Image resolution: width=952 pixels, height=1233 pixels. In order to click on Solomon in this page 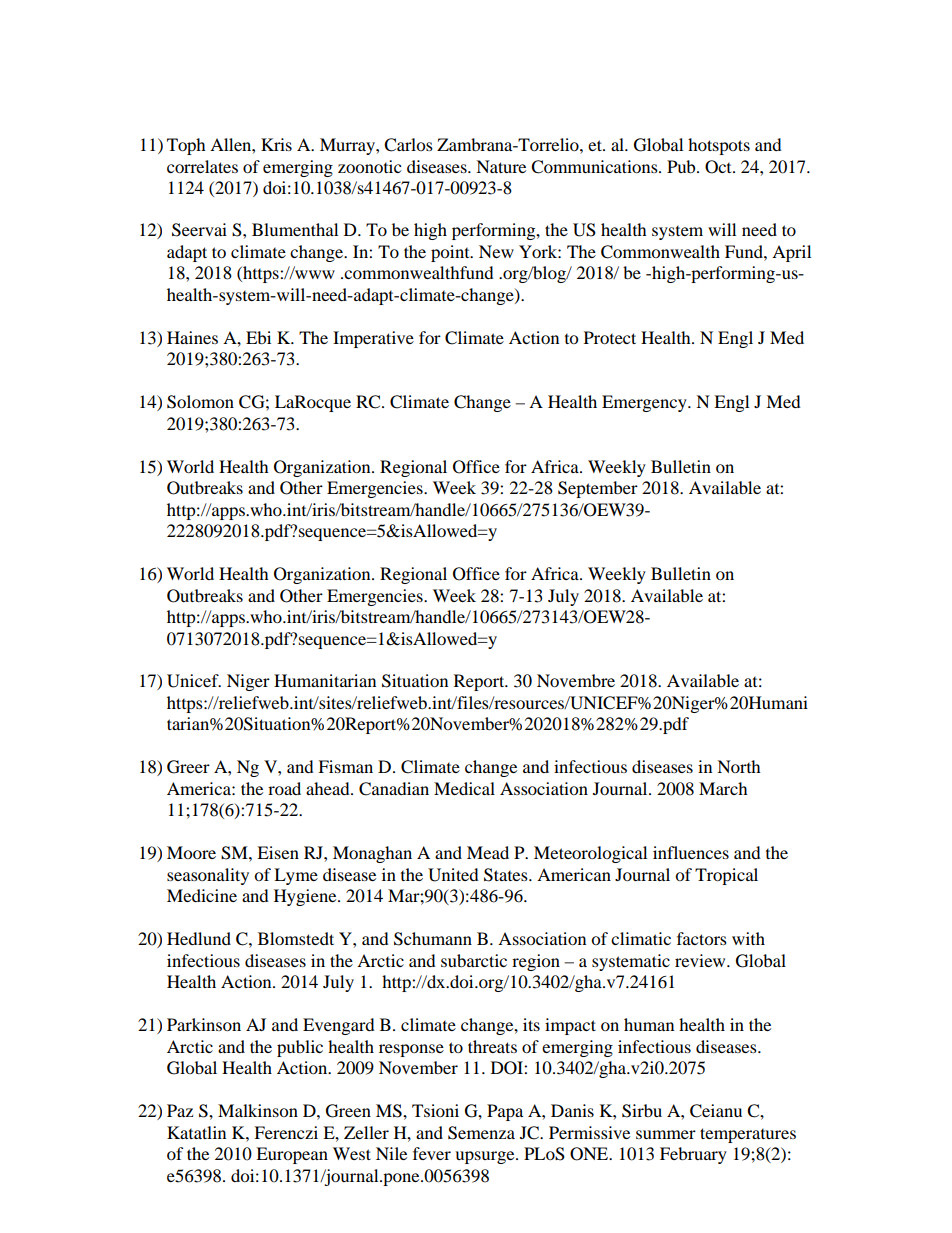, I will do `click(200, 402)`.
